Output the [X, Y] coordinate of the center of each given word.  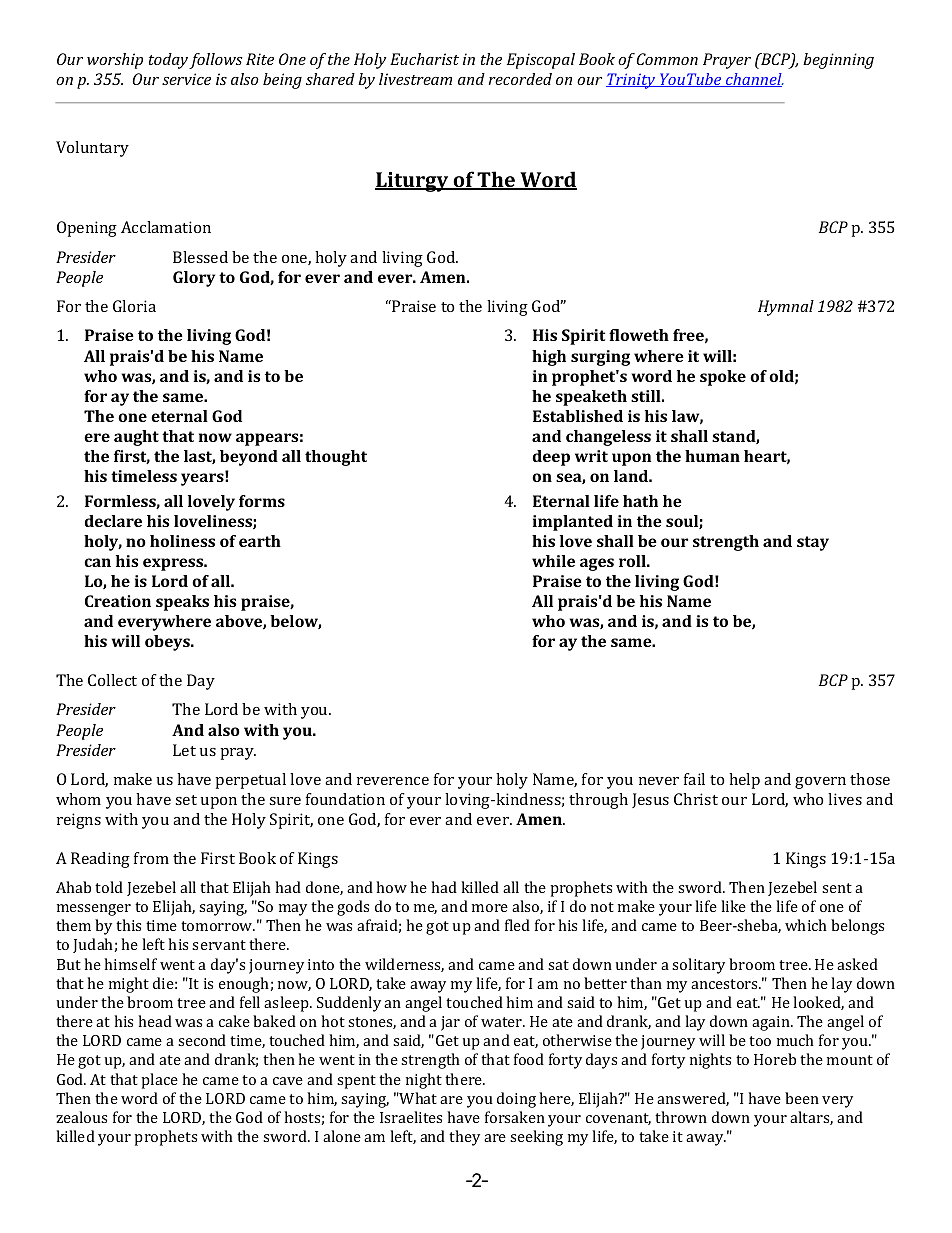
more [490, 908]
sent [837, 888]
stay [813, 543]
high [549, 358]
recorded [520, 79]
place [159, 1081]
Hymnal [786, 308]
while [553, 561]
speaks [182, 603]
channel [754, 80]
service [186, 79]
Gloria [134, 306]
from [151, 858]
